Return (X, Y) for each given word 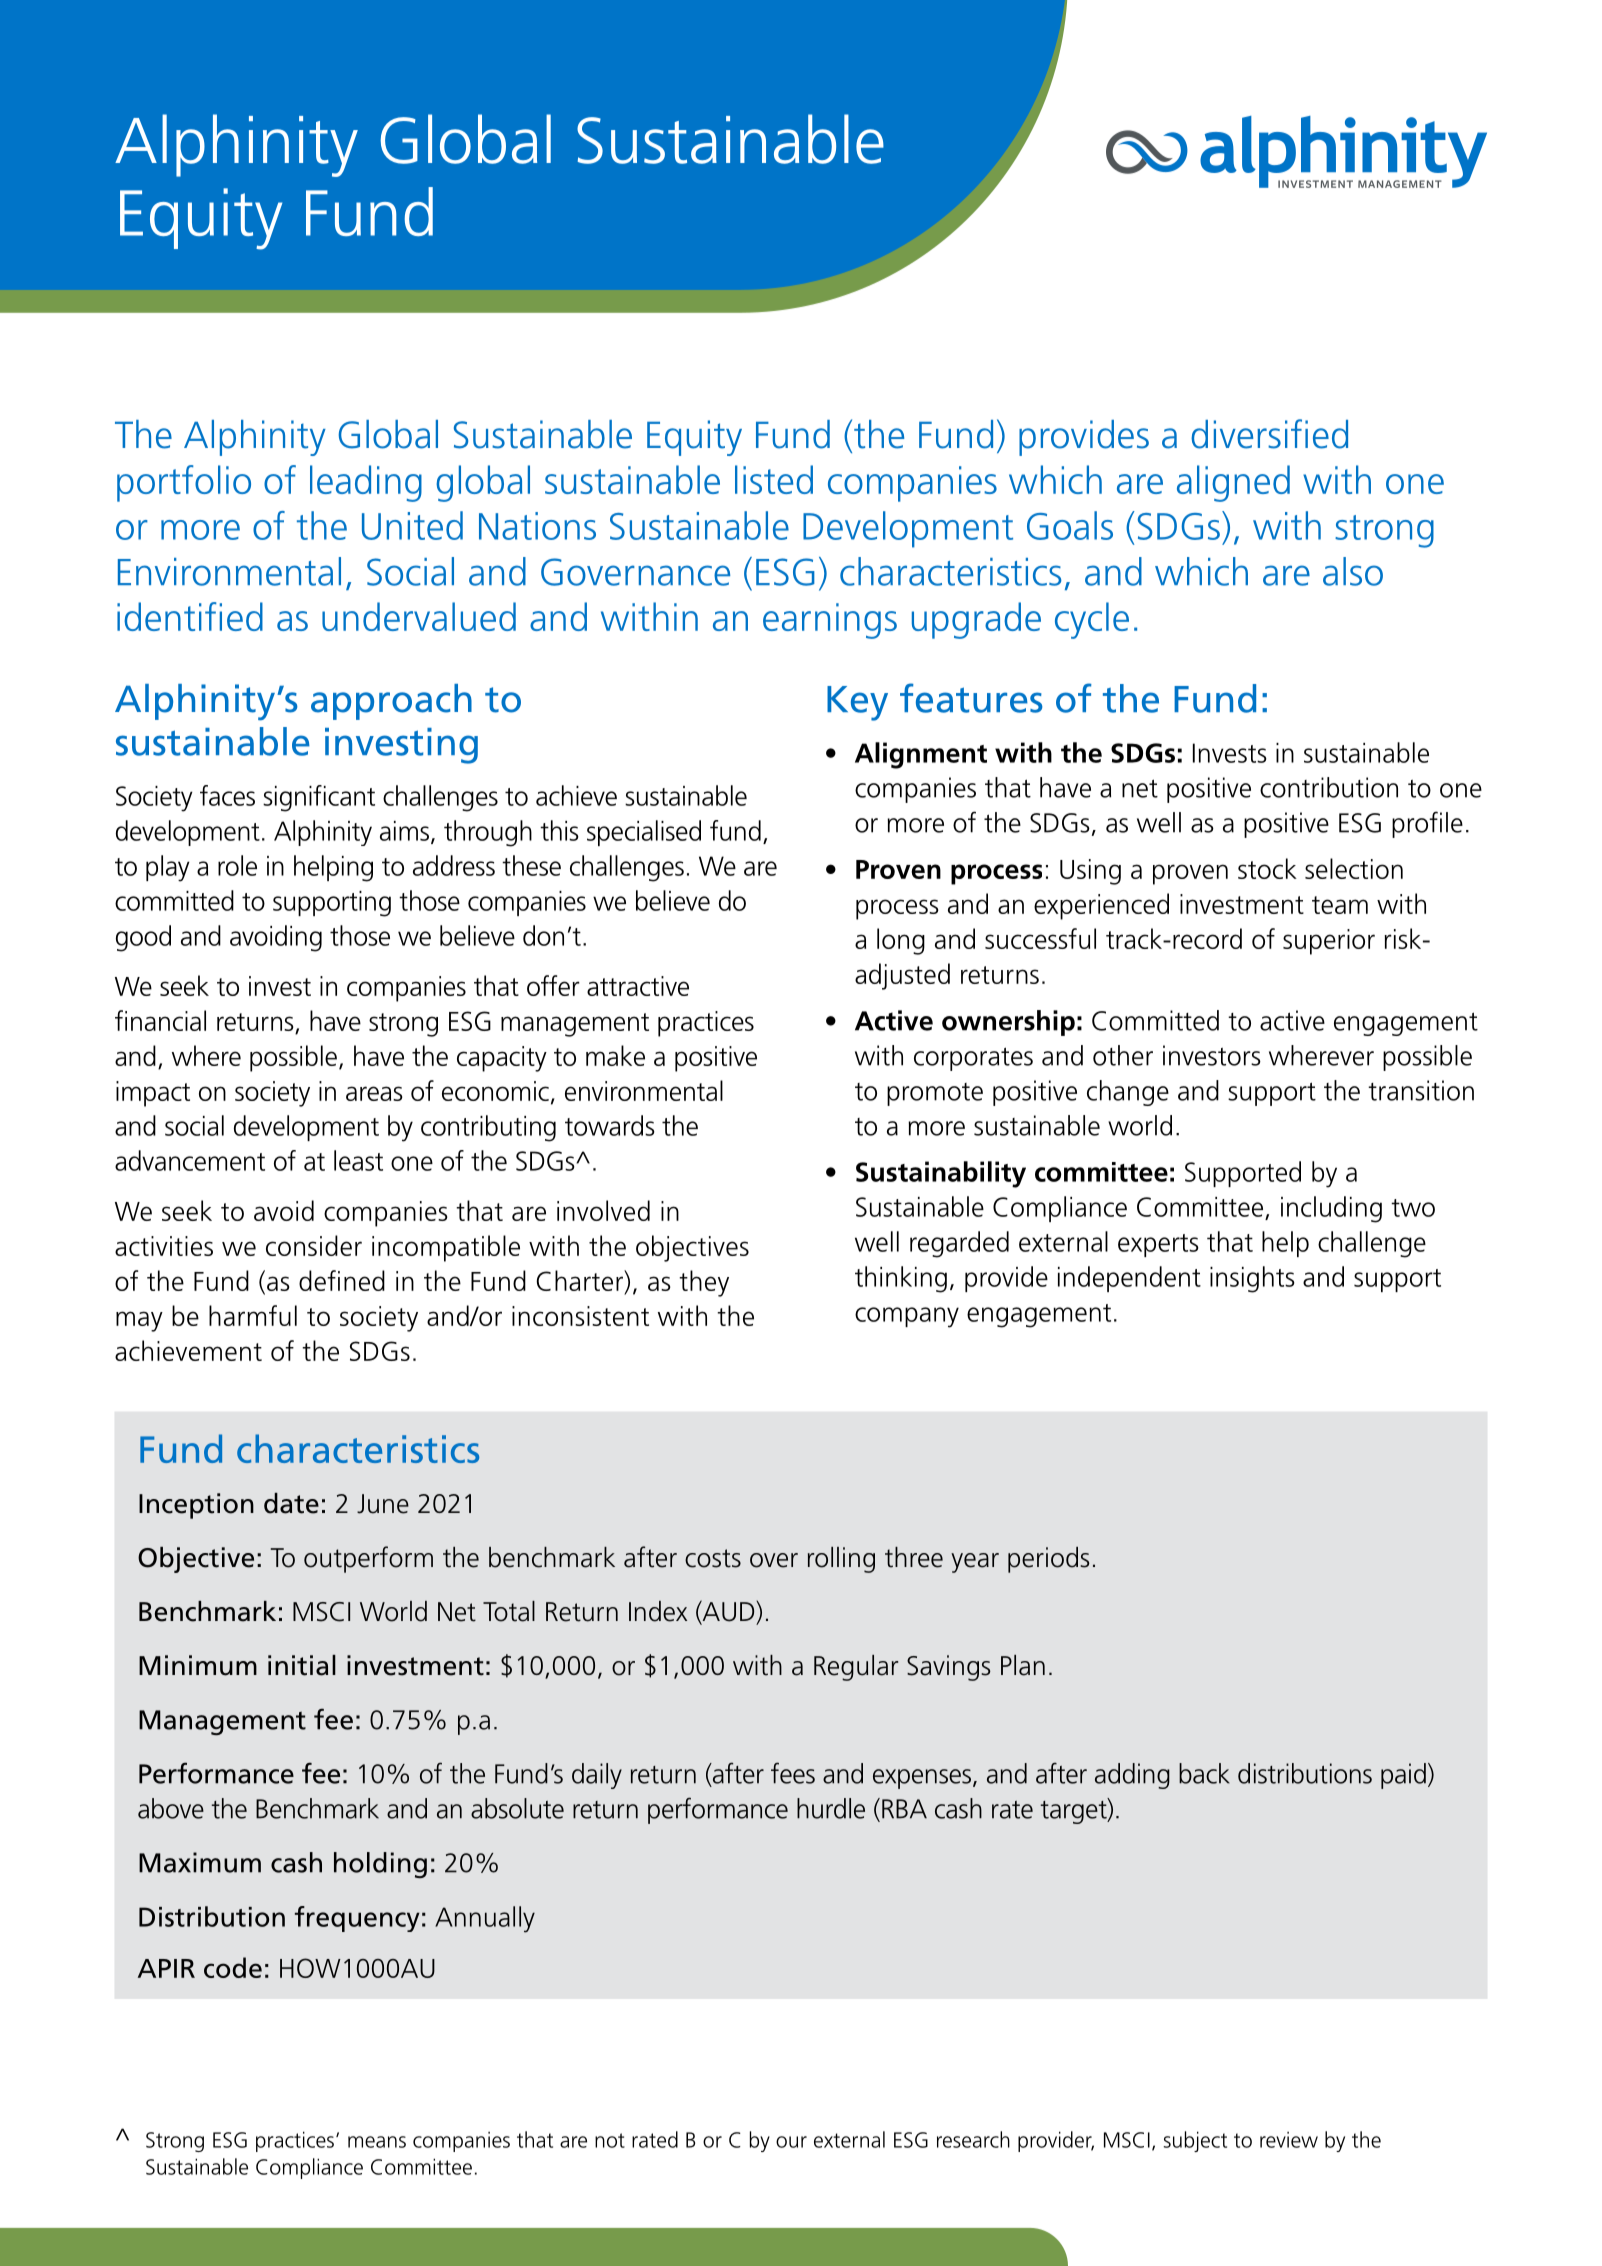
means (377, 2142)
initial (302, 1665)
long (901, 941)
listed (774, 479)
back (1204, 1773)
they (704, 1283)
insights (1252, 1279)
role (237, 865)
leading (366, 483)
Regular (856, 1668)
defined (342, 1280)
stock (1267, 868)
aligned (1233, 483)
